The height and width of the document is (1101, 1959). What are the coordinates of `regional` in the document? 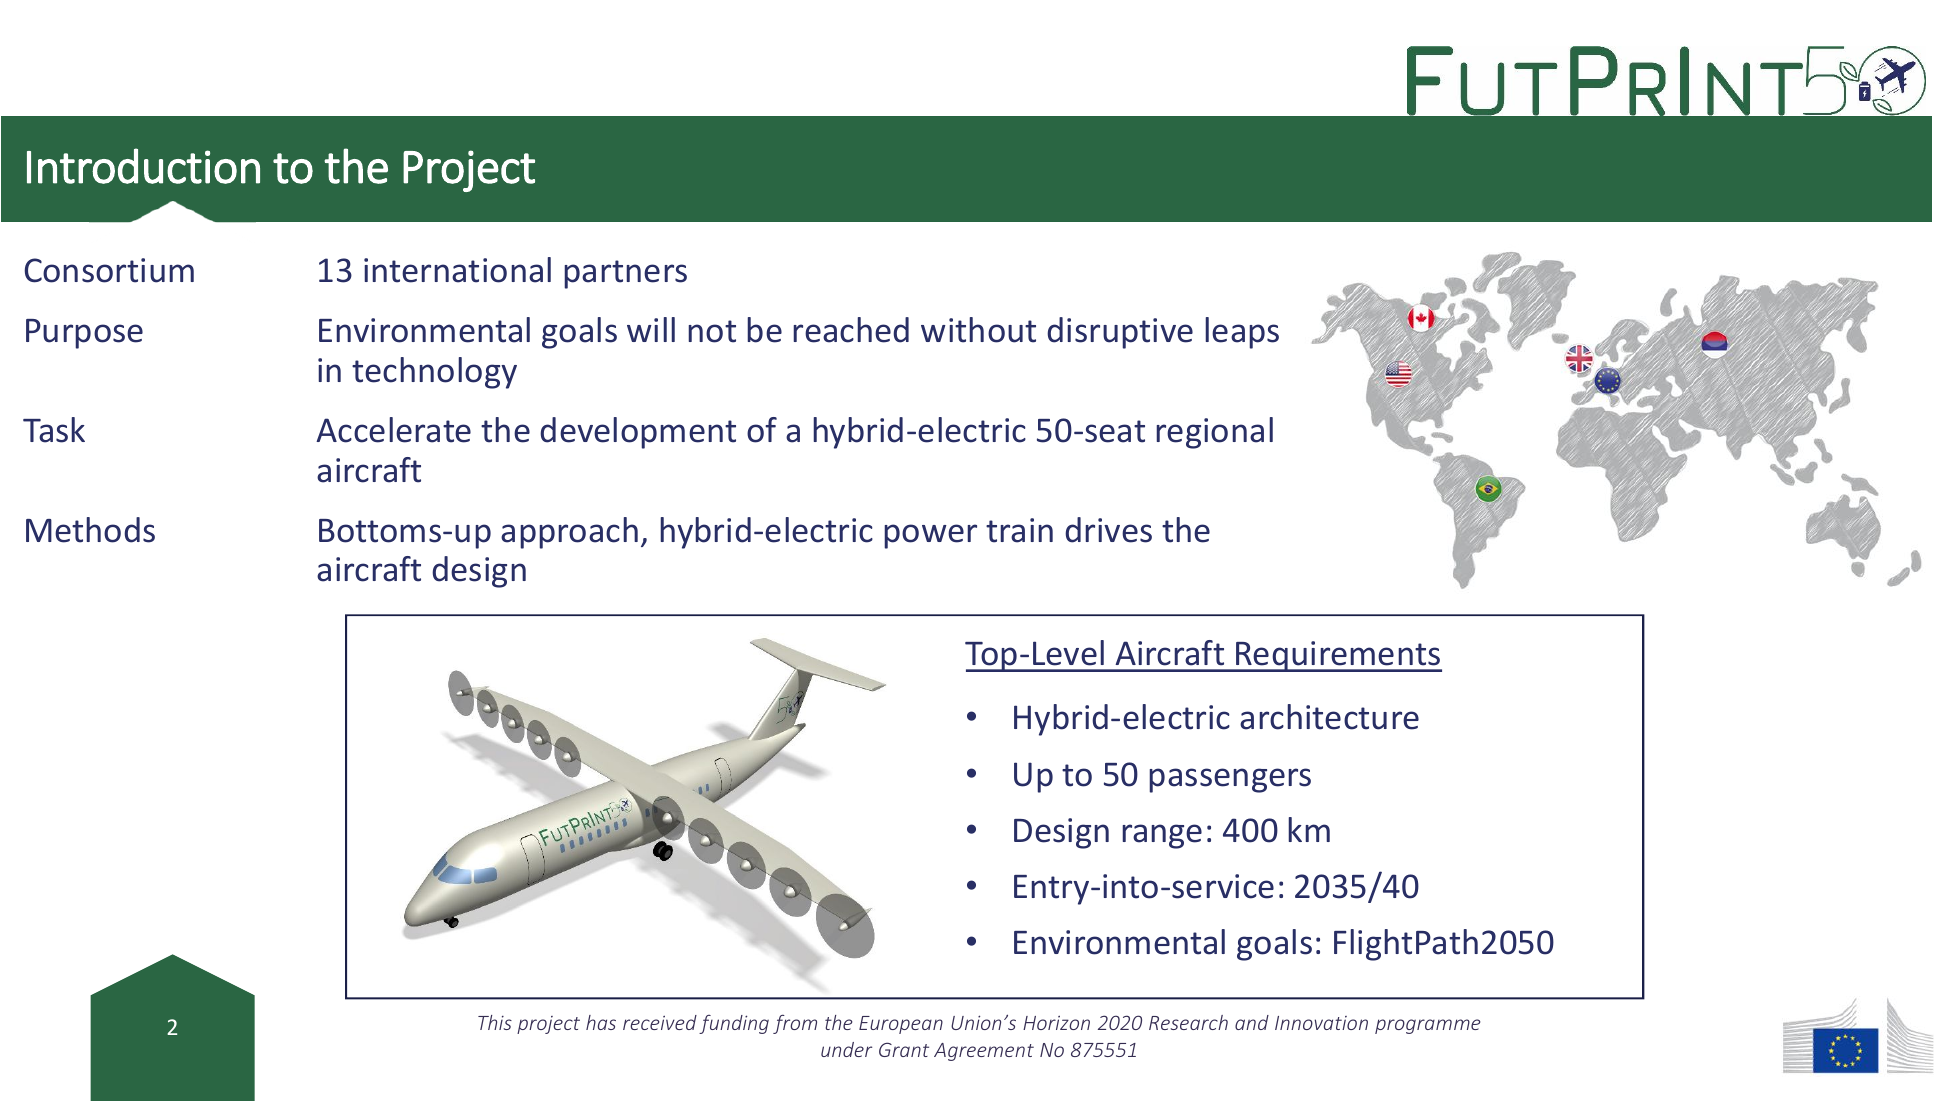 It's located at (1214, 433).
